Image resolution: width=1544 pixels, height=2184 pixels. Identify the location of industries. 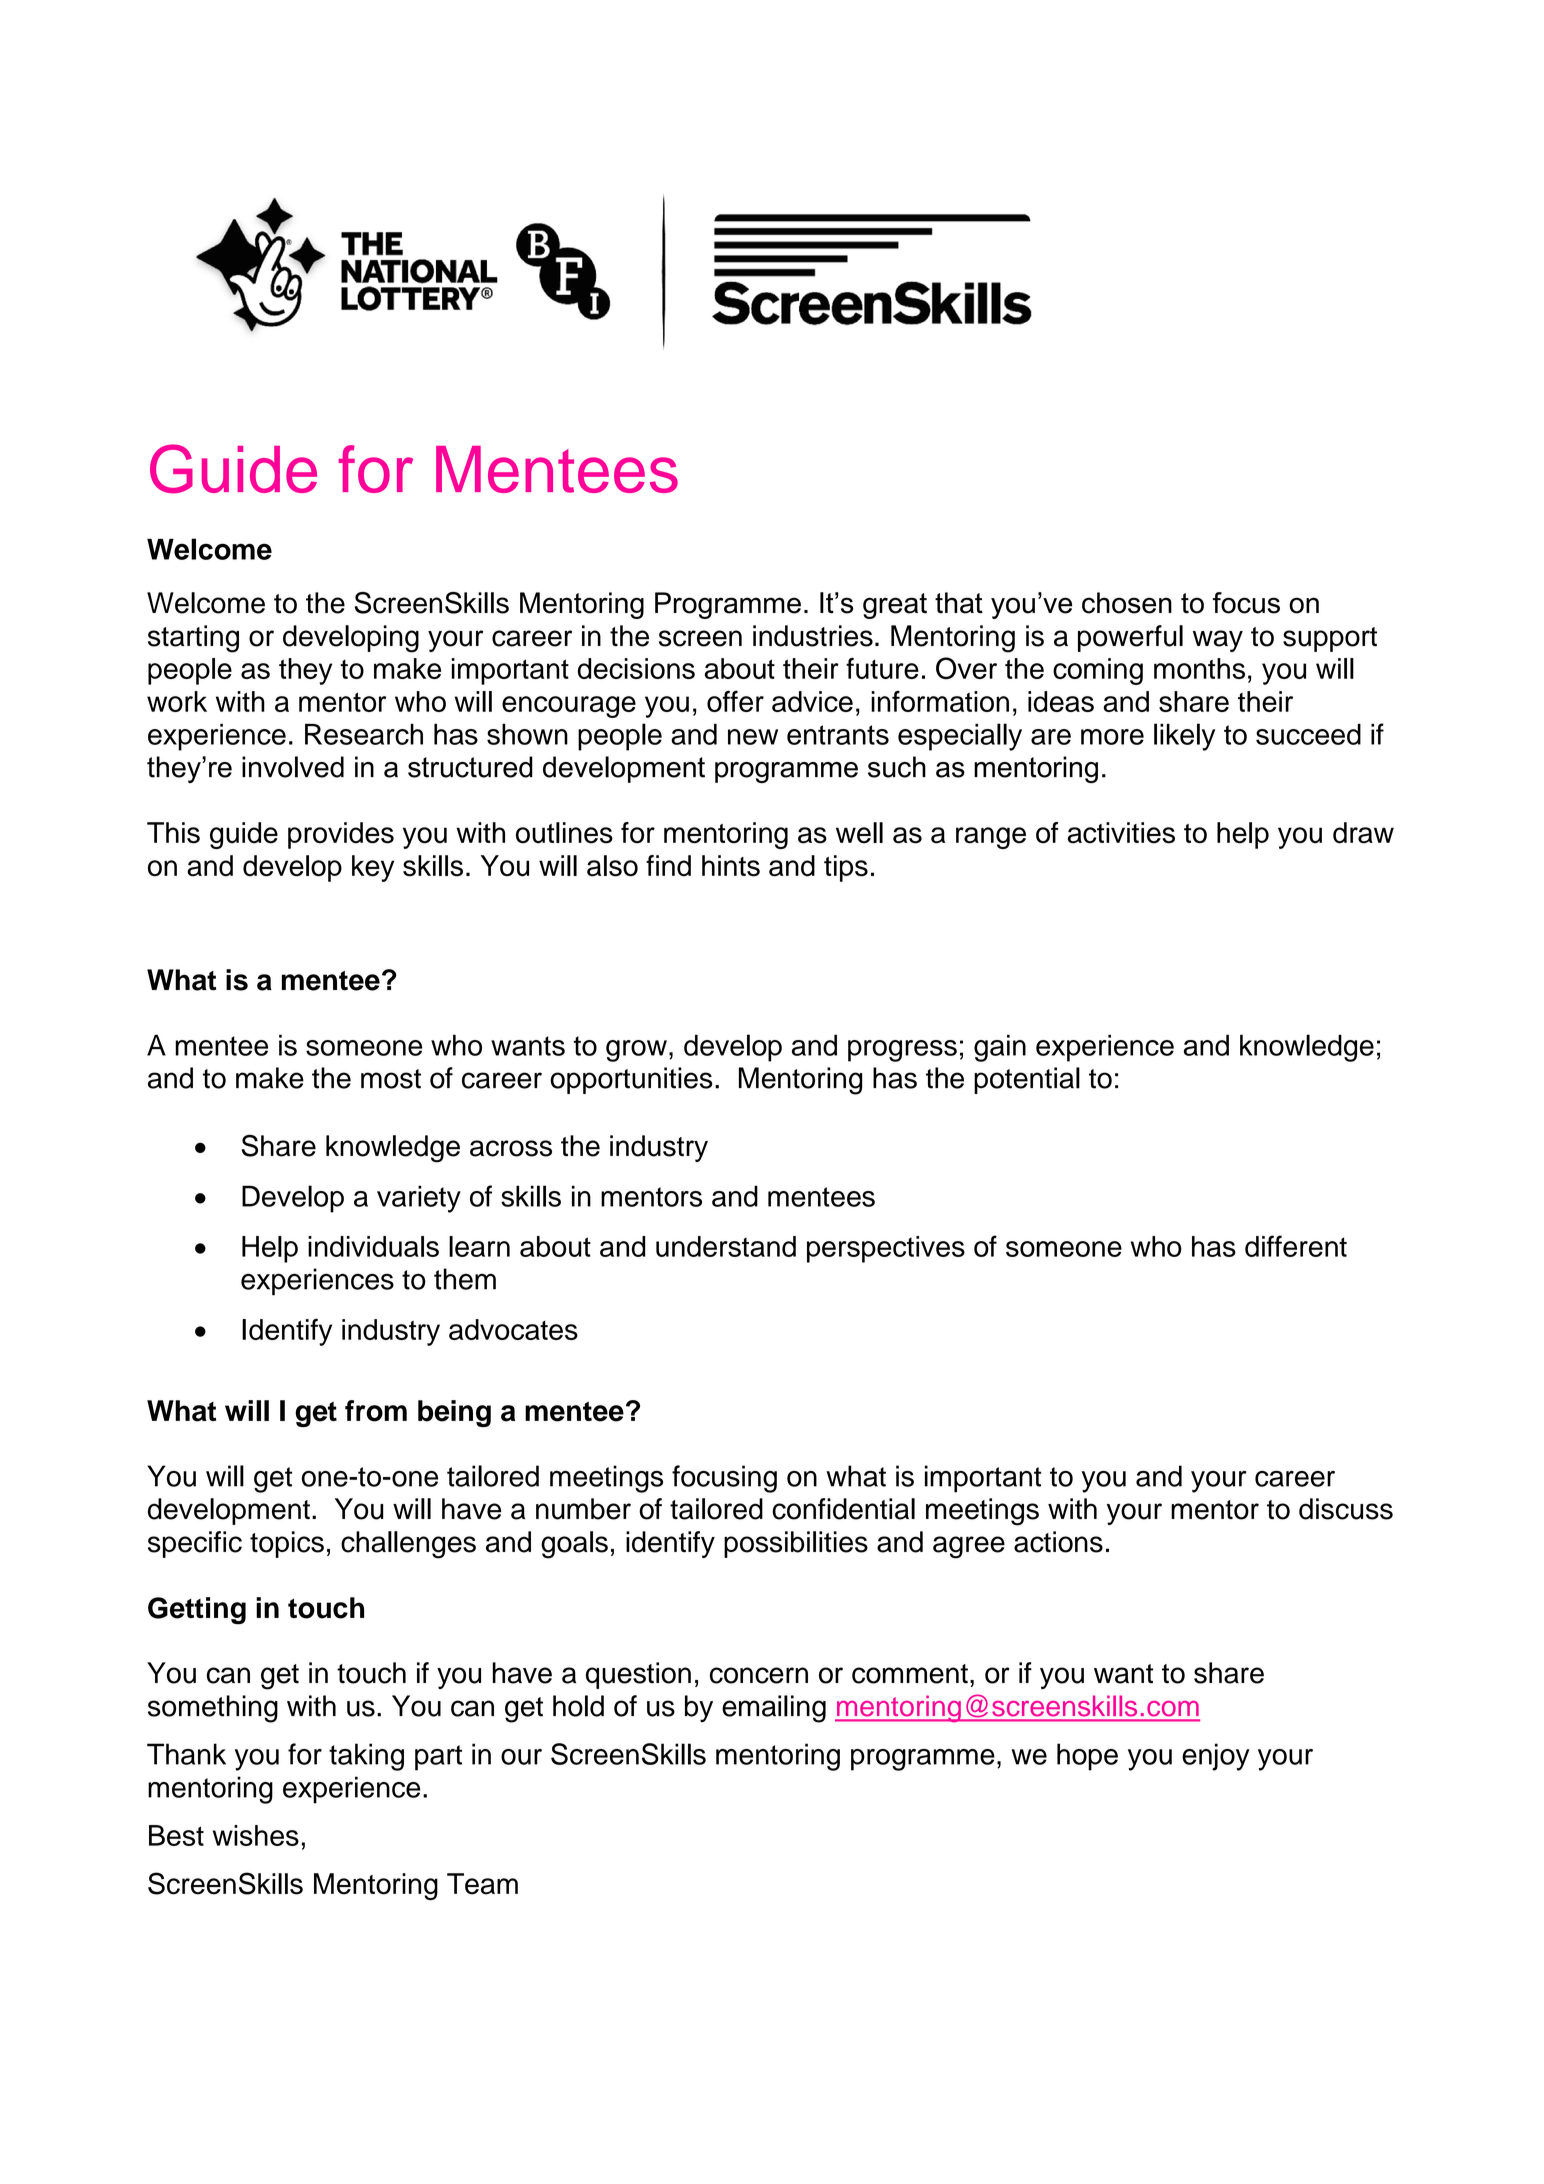
(813, 636).
